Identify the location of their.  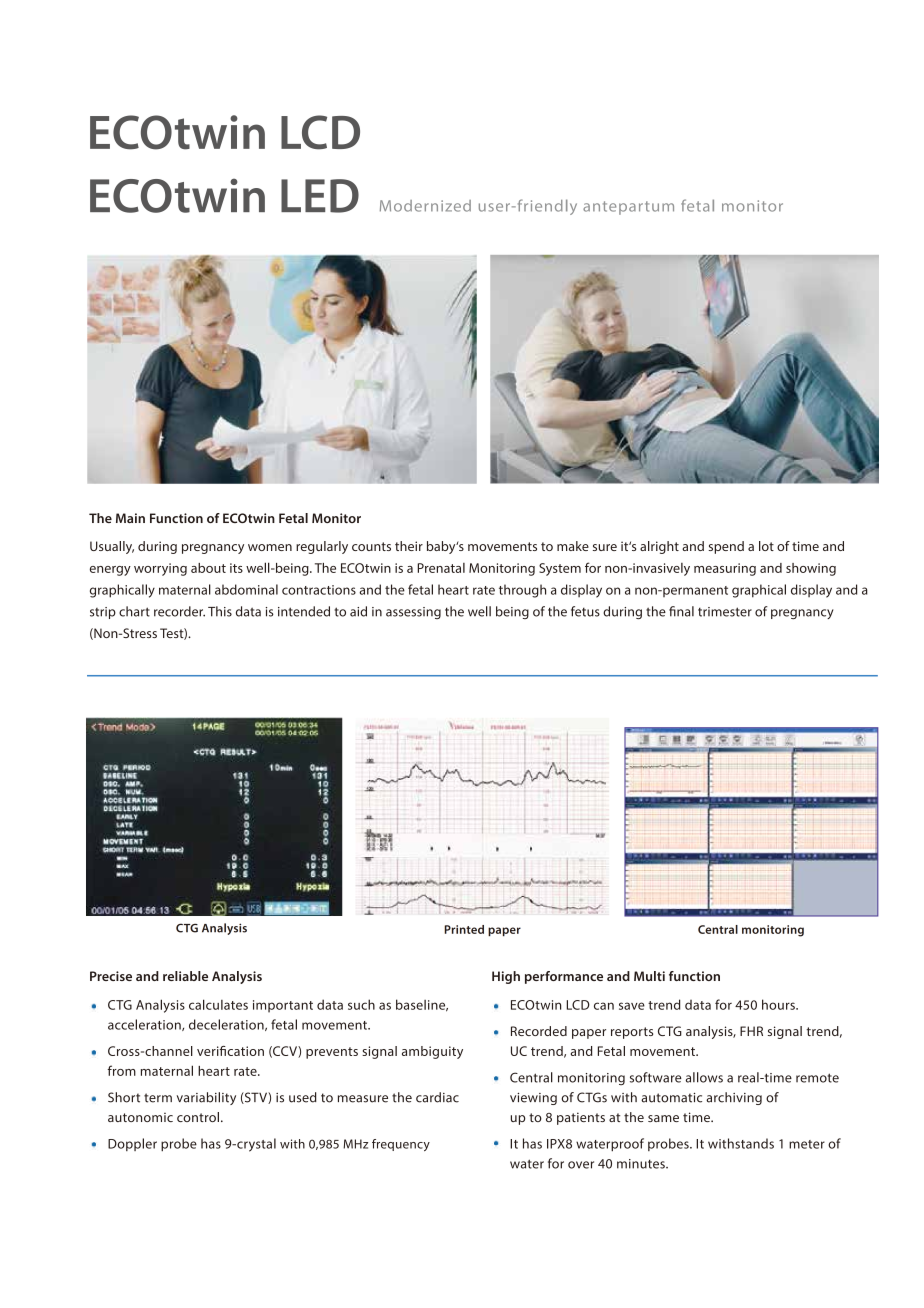
(409, 546).
